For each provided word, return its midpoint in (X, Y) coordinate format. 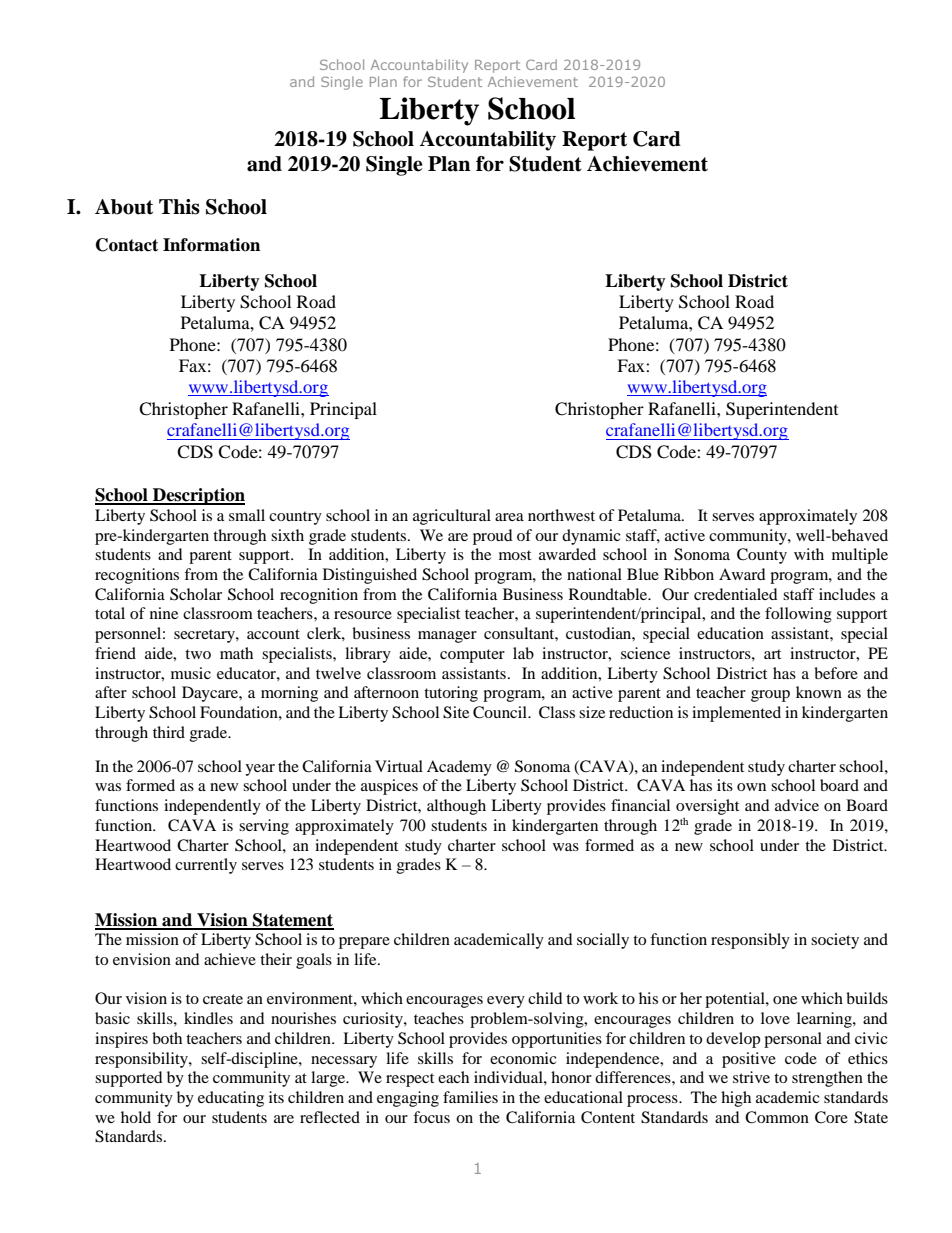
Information (211, 245)
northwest (561, 515)
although (456, 807)
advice (797, 805)
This (179, 207)
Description (198, 496)
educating (231, 1099)
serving (264, 827)
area (509, 517)
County (762, 556)
